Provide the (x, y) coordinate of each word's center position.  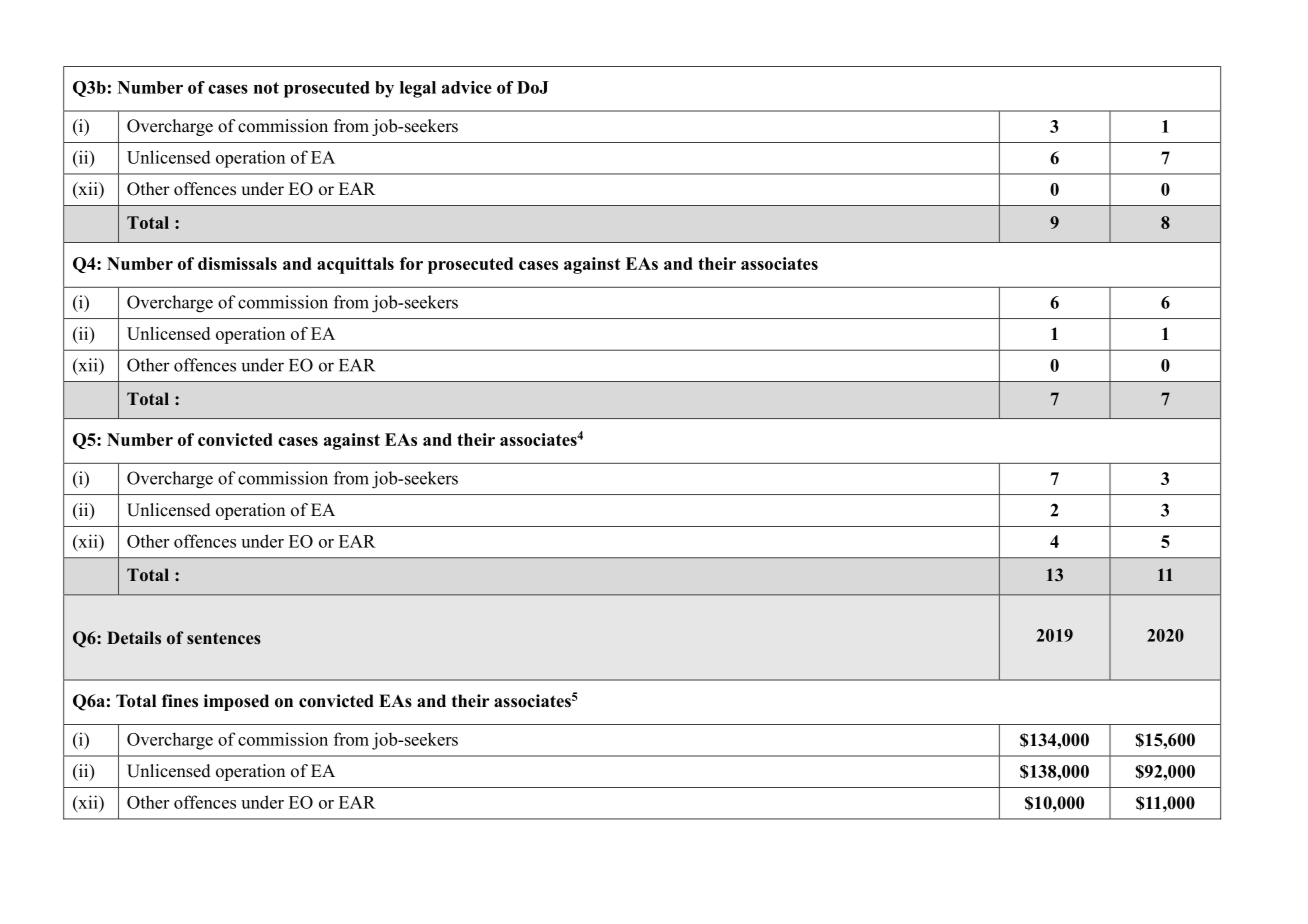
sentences (224, 638)
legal (418, 89)
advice (467, 87)
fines (180, 701)
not (266, 88)
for (411, 263)
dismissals (237, 263)
